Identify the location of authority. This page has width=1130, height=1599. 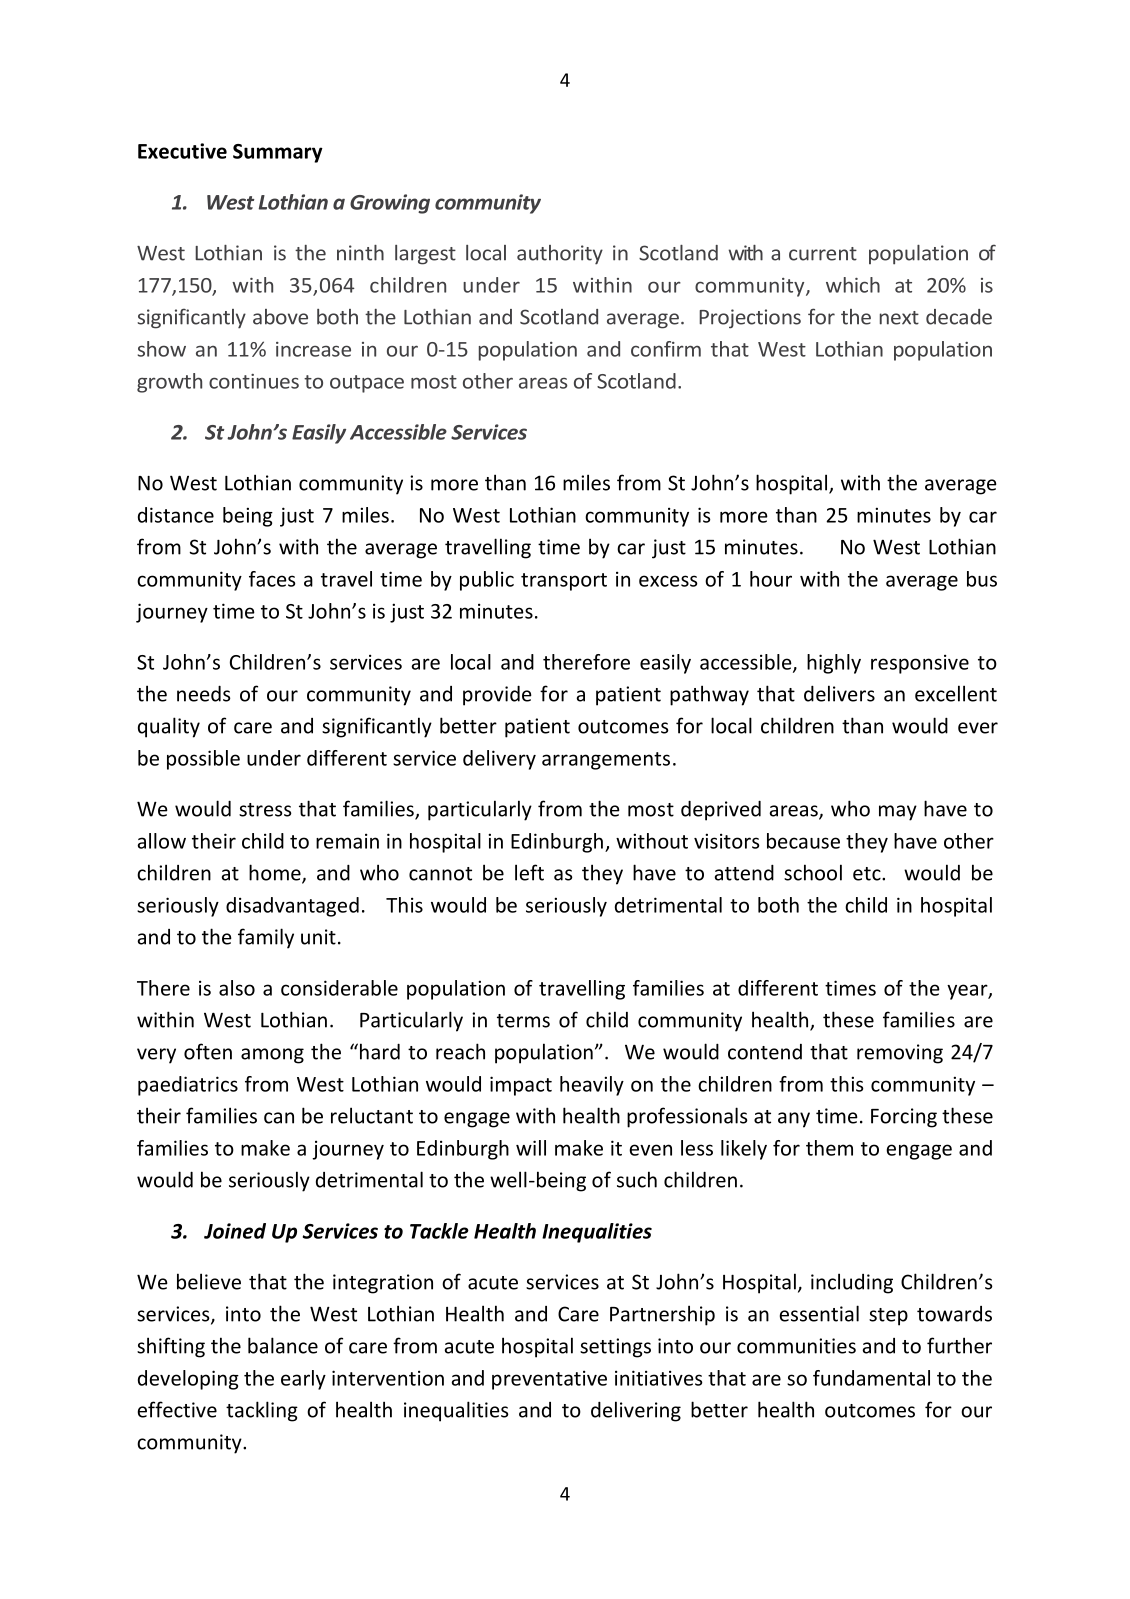
(560, 255).
